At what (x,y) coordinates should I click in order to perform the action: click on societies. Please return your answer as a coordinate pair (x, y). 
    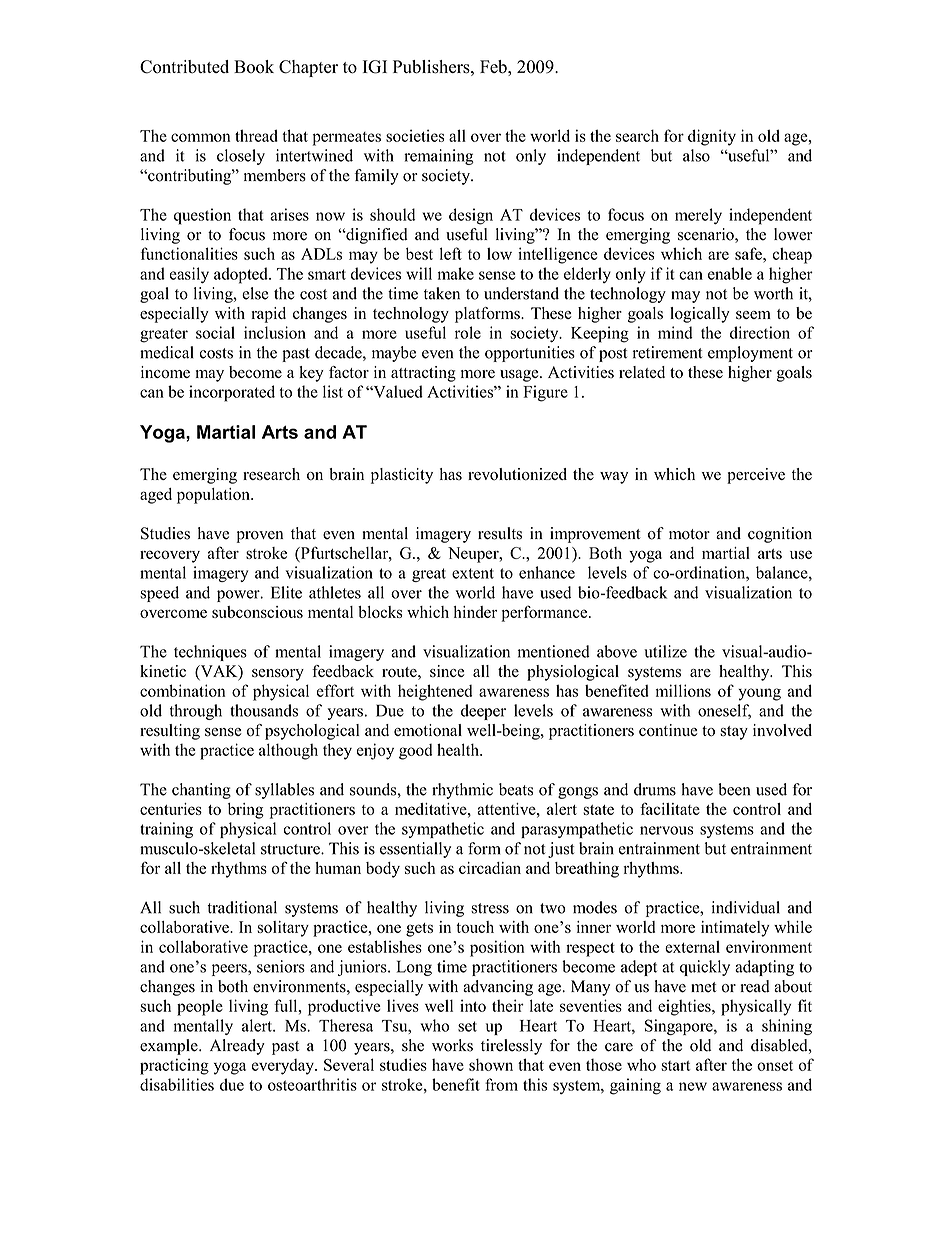
    Looking at the image, I should click on (415, 135).
